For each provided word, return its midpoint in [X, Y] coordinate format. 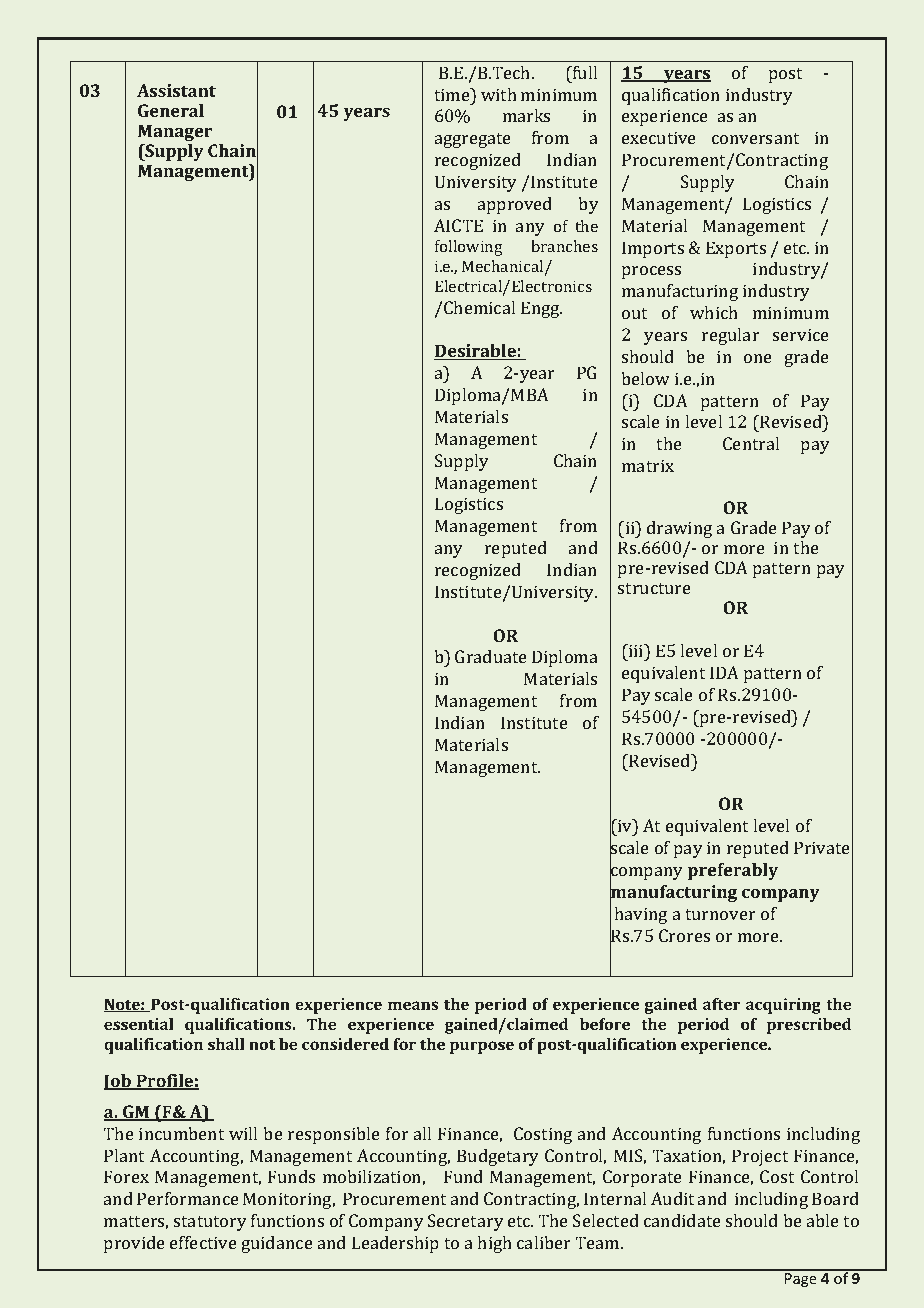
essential [139, 1024]
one [758, 358]
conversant [755, 138]
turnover [720, 914]
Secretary [466, 1222]
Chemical [478, 307]
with [499, 94]
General [171, 110]
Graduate [491, 656]
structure [654, 588]
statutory [210, 1223]
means [413, 1005]
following [469, 248]
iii [636, 650]
